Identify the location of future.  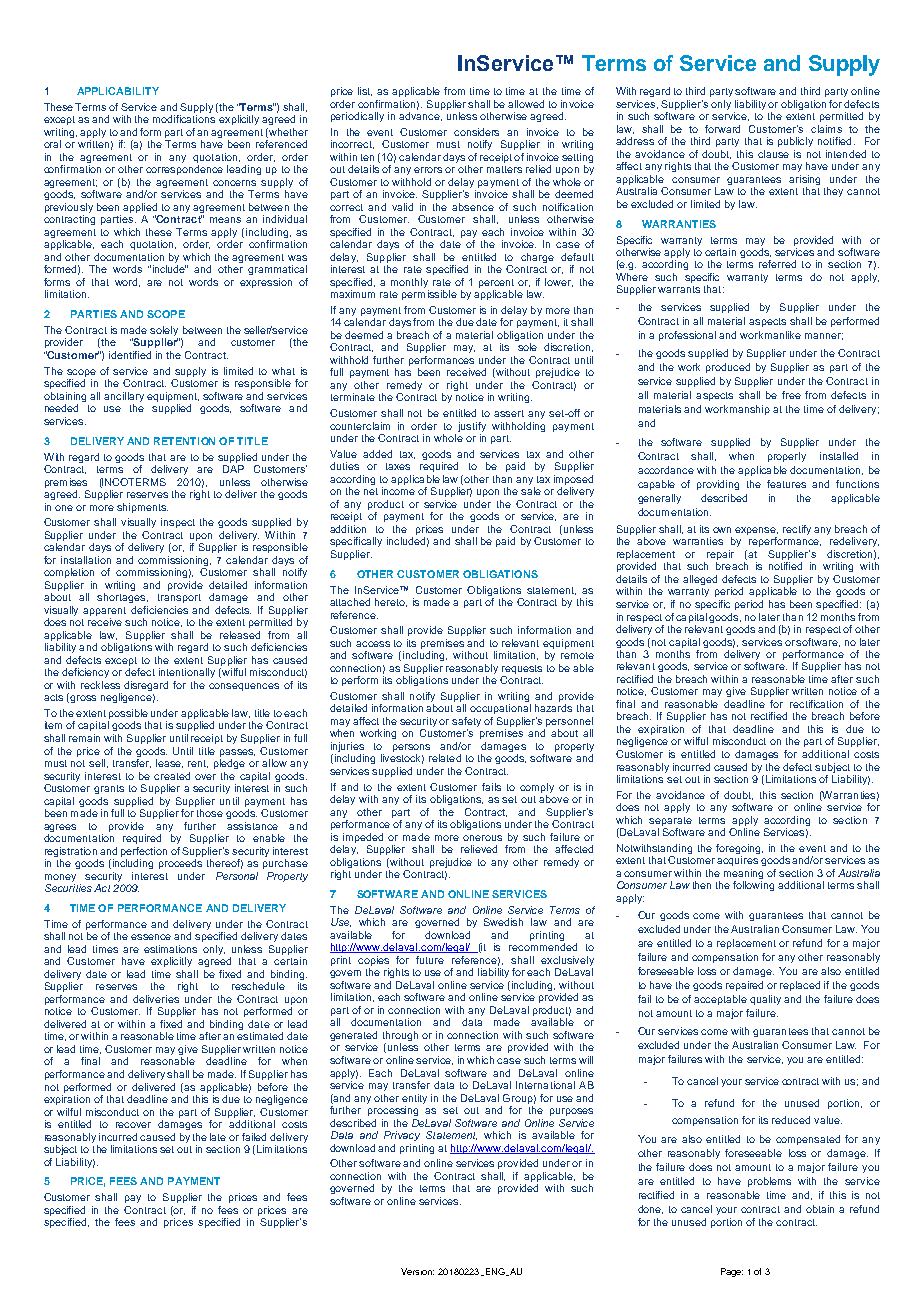
(430, 960).
